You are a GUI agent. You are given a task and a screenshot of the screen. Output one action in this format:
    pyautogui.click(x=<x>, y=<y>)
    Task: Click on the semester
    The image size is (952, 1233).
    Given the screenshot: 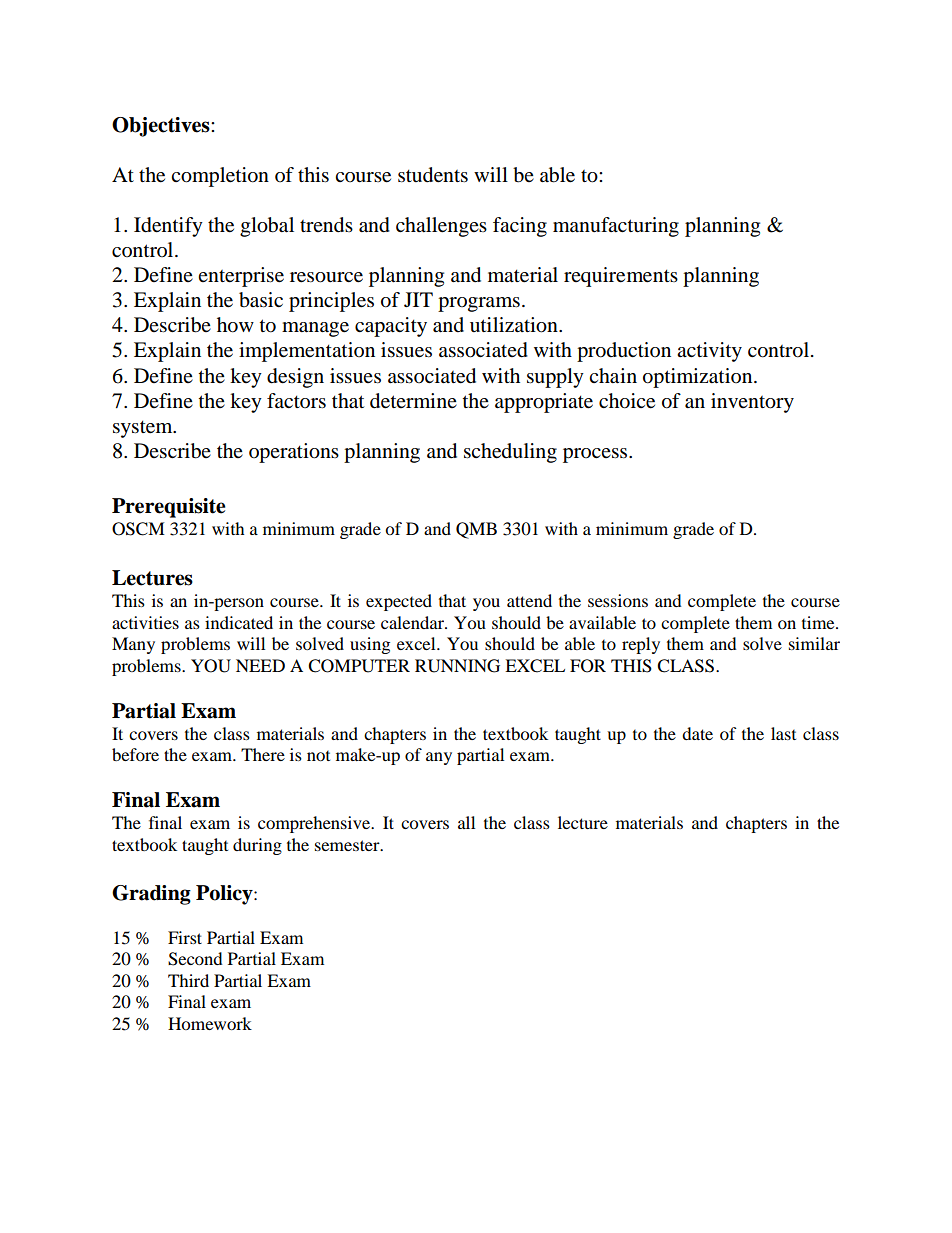 What is the action you would take?
    pyautogui.click(x=348, y=845)
